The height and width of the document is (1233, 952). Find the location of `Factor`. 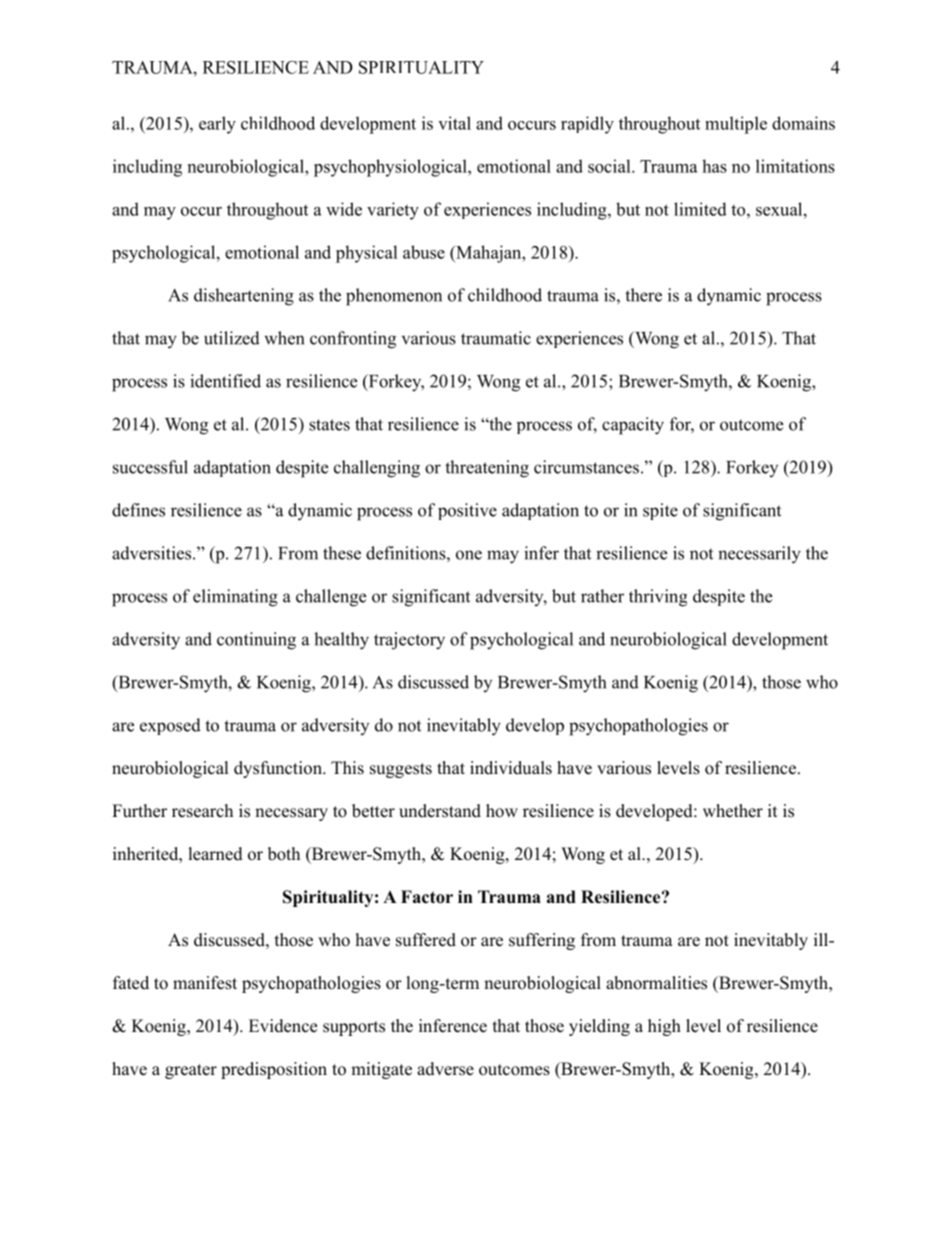

Factor is located at coordinates (427, 897).
